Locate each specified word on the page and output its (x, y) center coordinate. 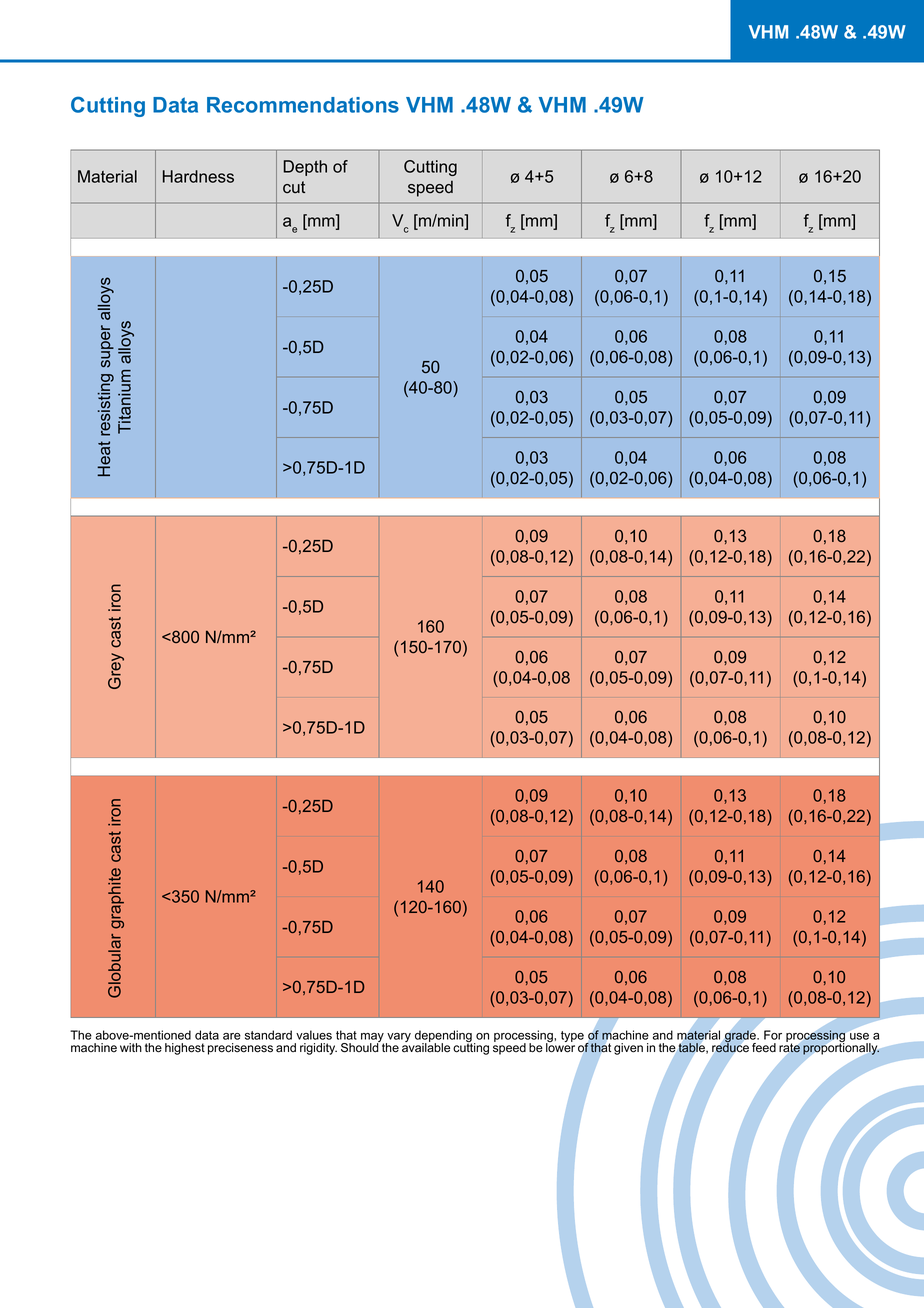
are (232, 1036)
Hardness (198, 176)
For (773, 1035)
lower (560, 1047)
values (314, 1035)
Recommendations (303, 105)
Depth (305, 168)
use (859, 1036)
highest (185, 1049)
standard (268, 1035)
